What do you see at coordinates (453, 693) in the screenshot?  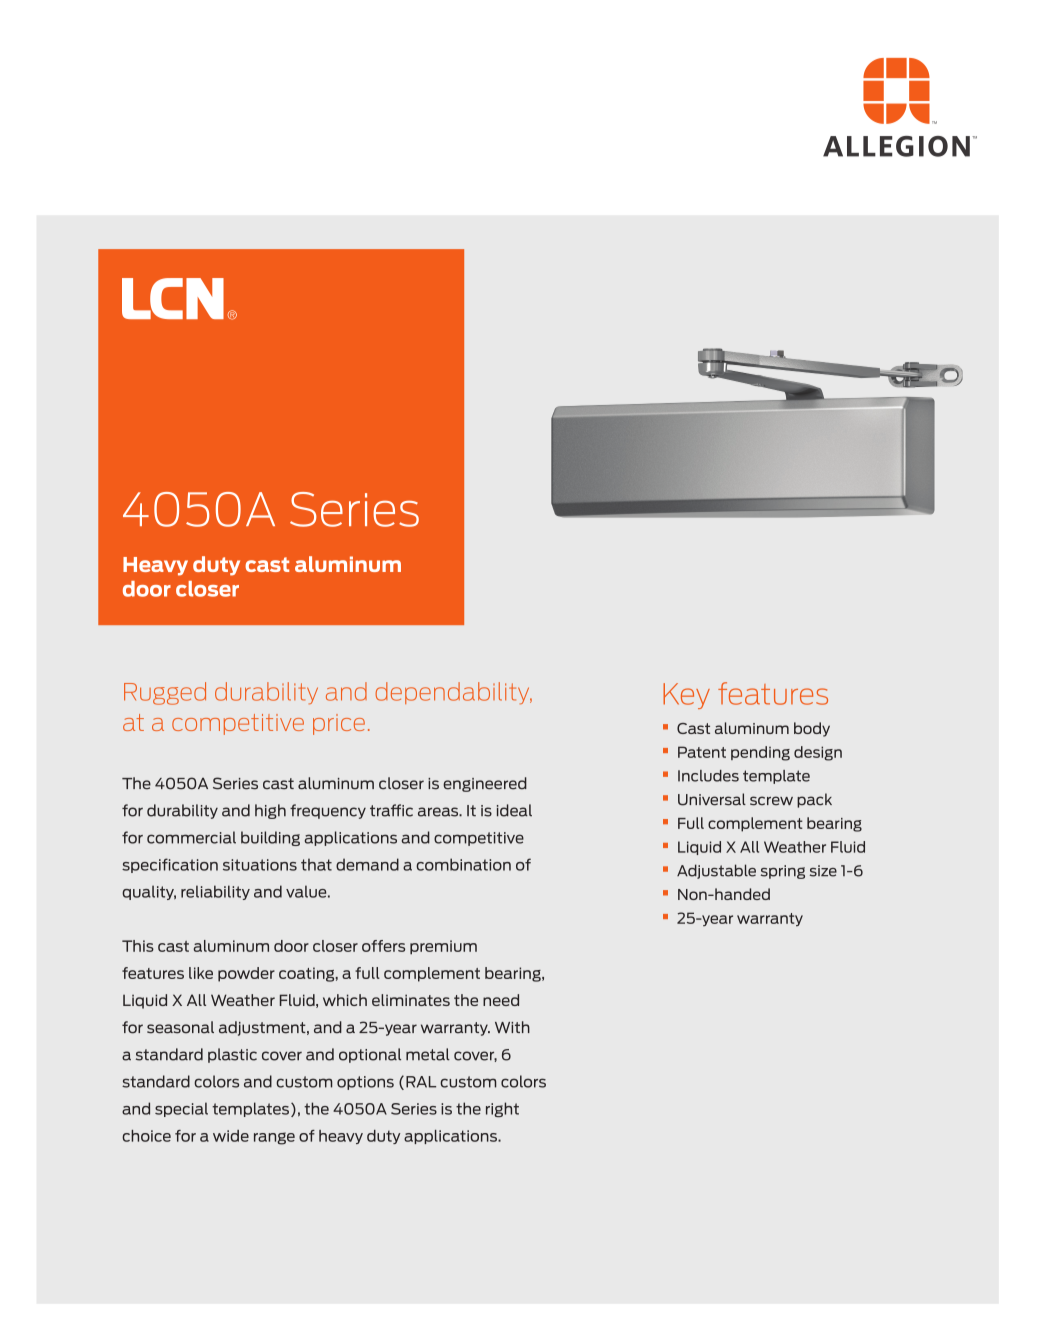 I see `dependability` at bounding box center [453, 693].
